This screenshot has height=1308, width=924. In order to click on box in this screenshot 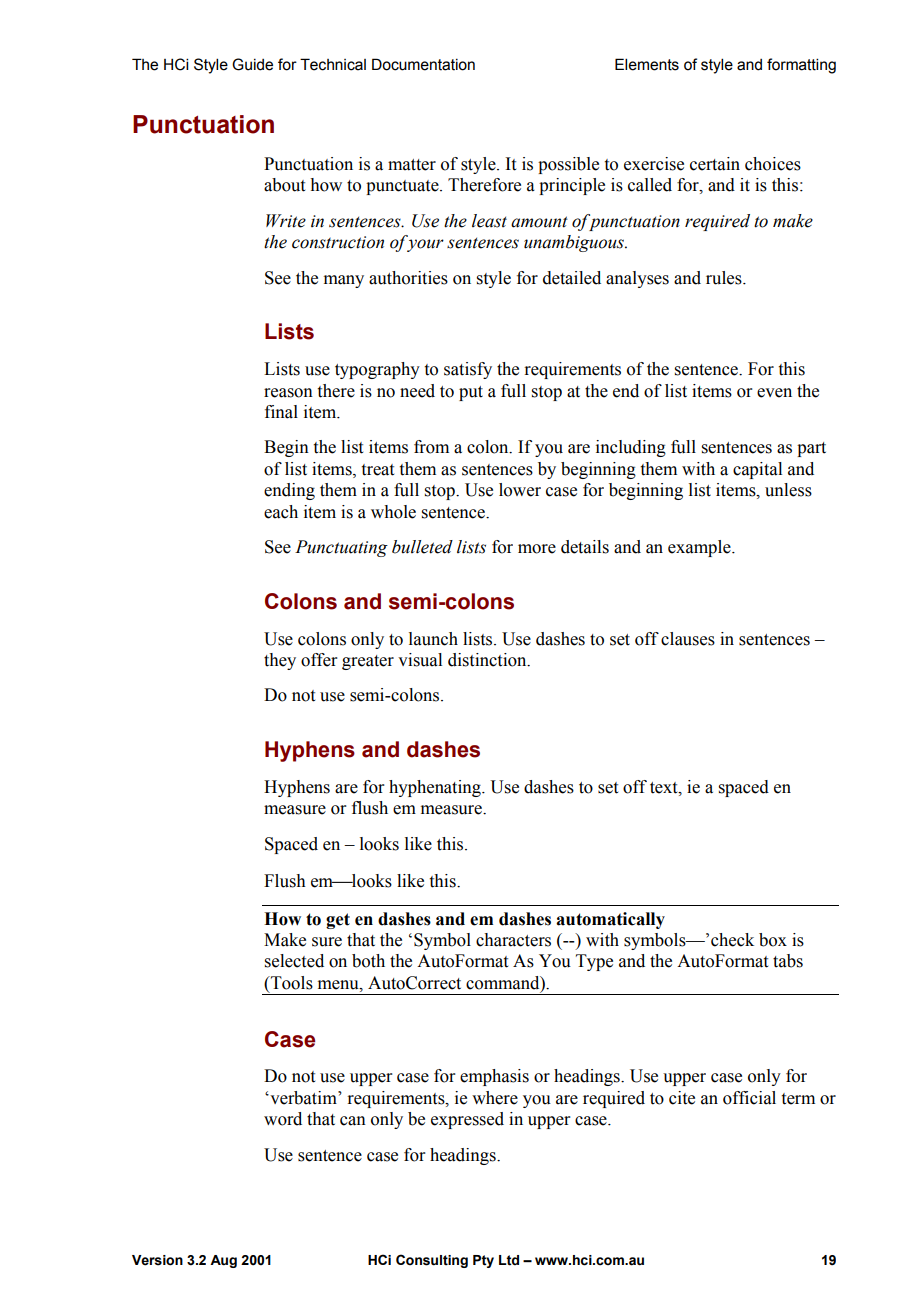, I will do `click(773, 940)`.
